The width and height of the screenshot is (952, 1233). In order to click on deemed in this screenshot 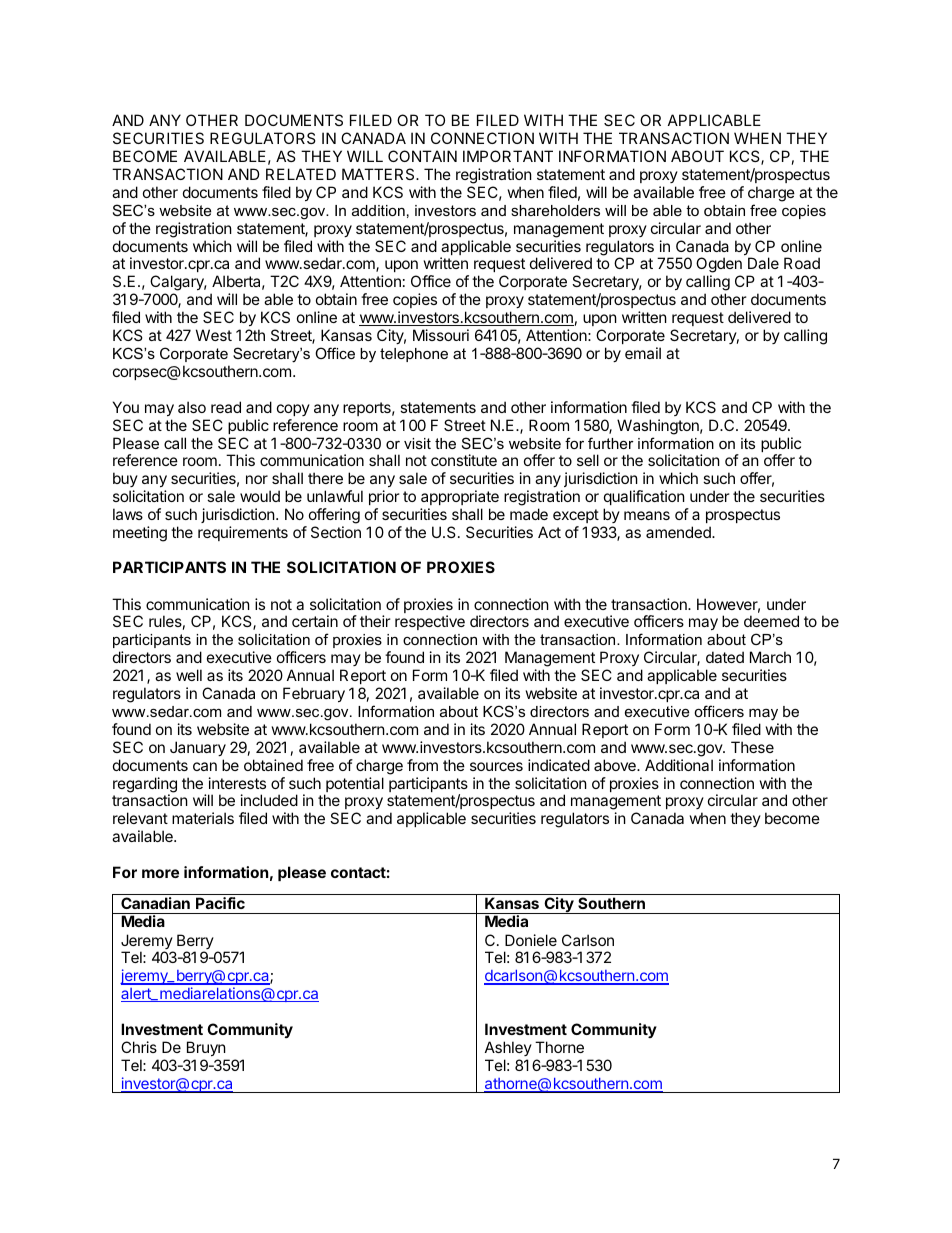, I will do `click(771, 621)`.
